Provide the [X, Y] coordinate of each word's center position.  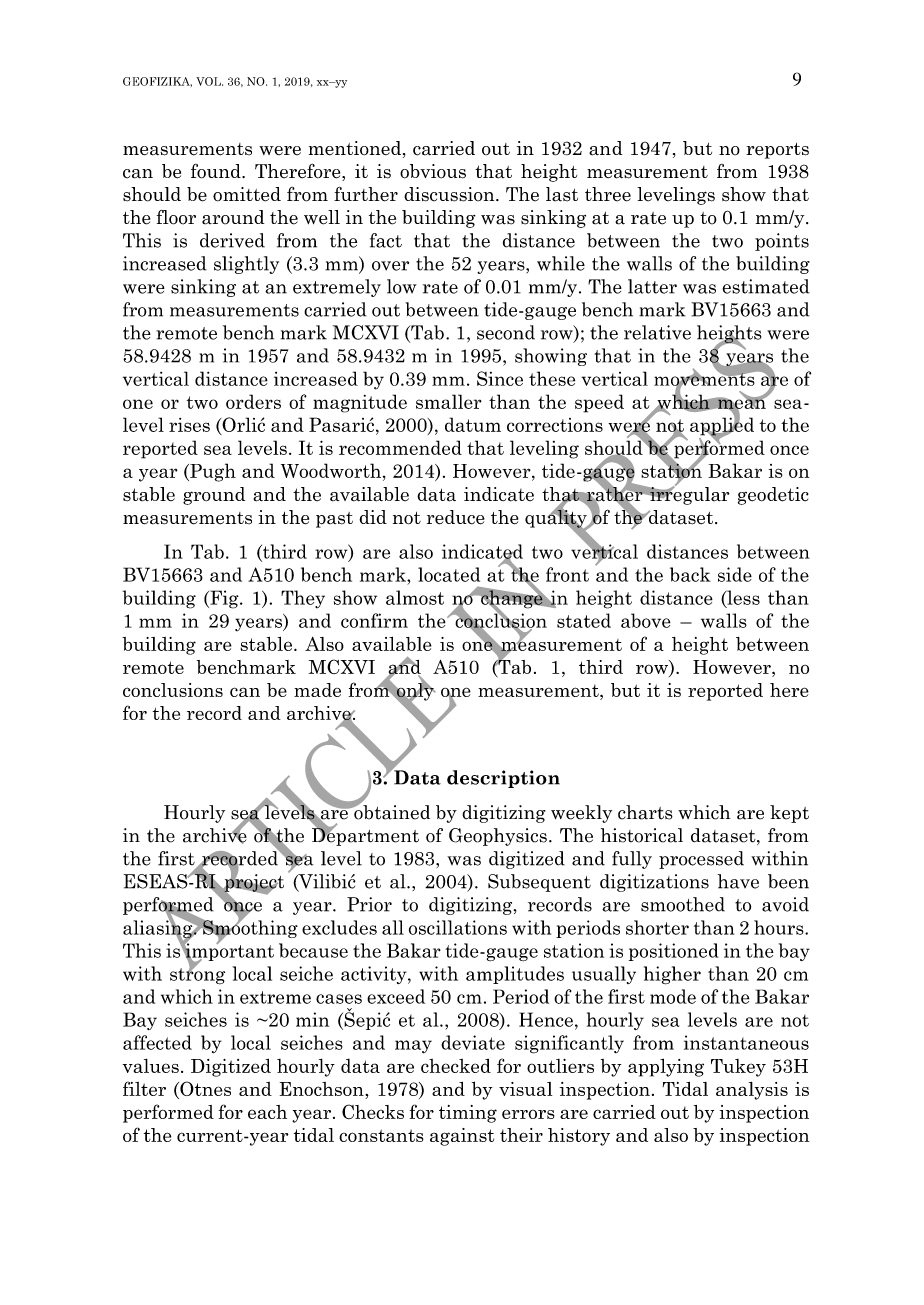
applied [722, 426]
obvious [433, 171]
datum [473, 424]
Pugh [212, 472]
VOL [209, 81]
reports [777, 151]
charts [645, 812]
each [267, 1112]
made [317, 690]
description [503, 779]
